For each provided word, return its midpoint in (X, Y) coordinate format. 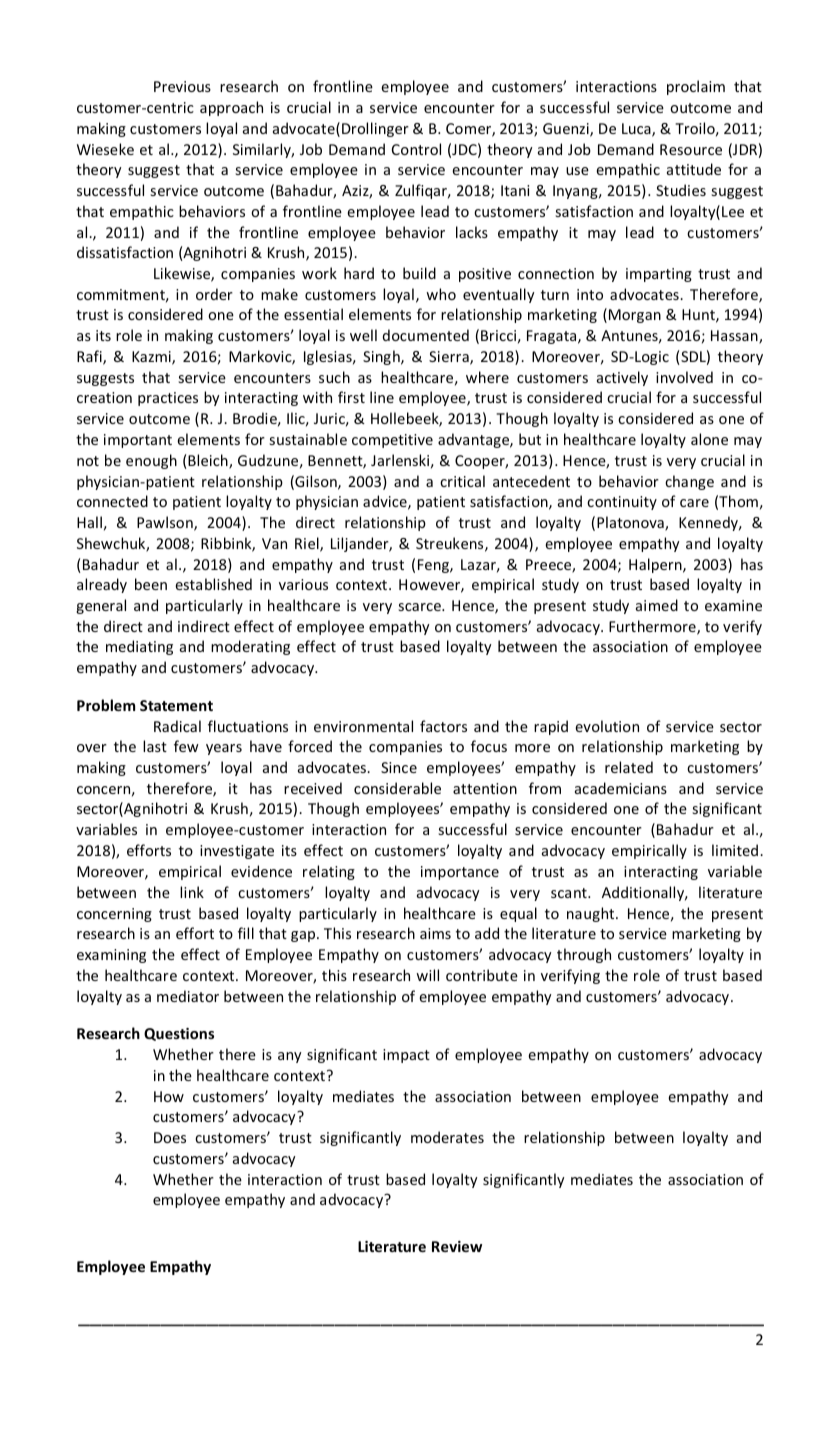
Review (457, 1246)
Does (170, 1137)
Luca (637, 130)
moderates (447, 1137)
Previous (182, 86)
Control (416, 149)
